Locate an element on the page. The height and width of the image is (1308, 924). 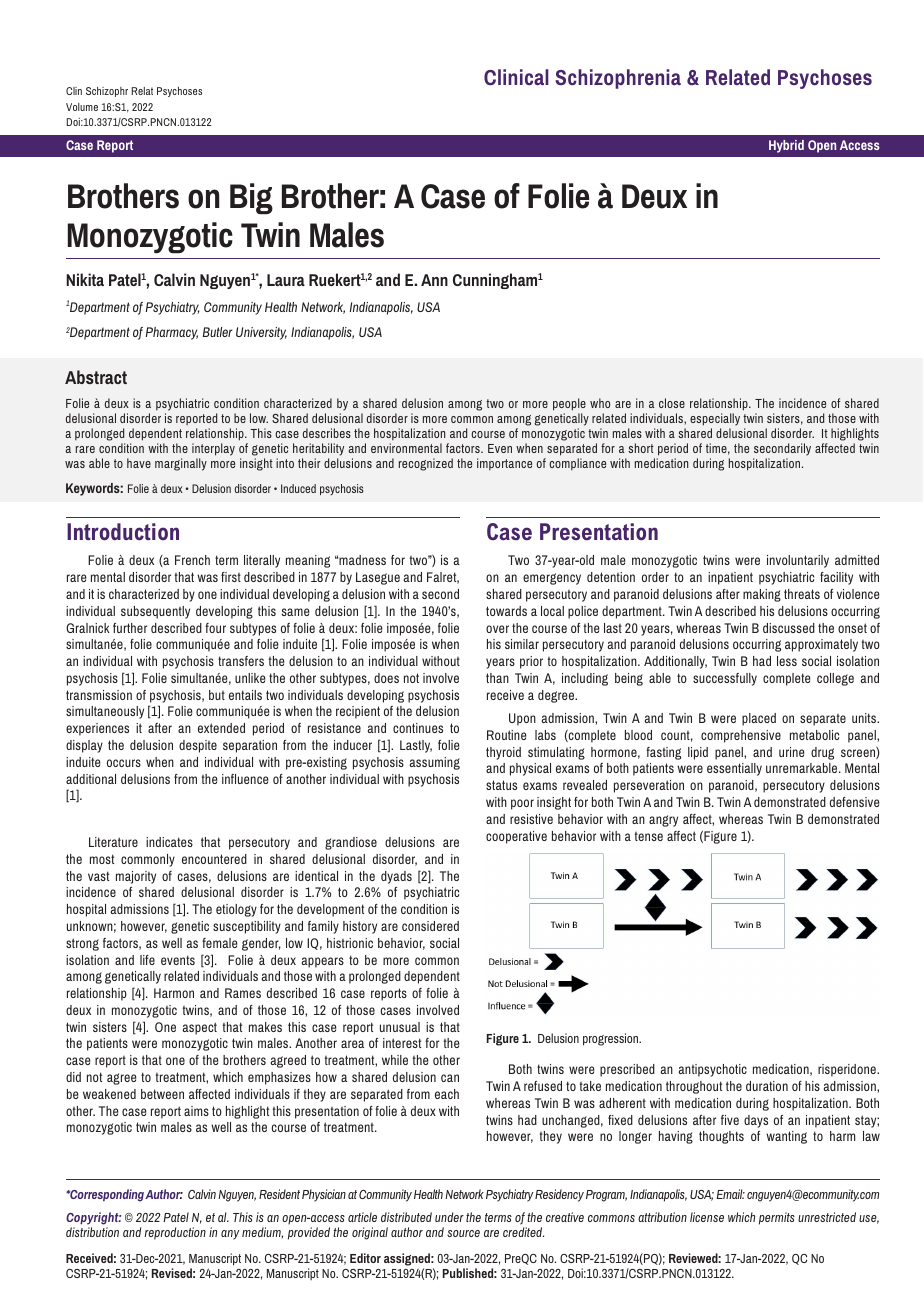
source is located at coordinates (463, 1233).
